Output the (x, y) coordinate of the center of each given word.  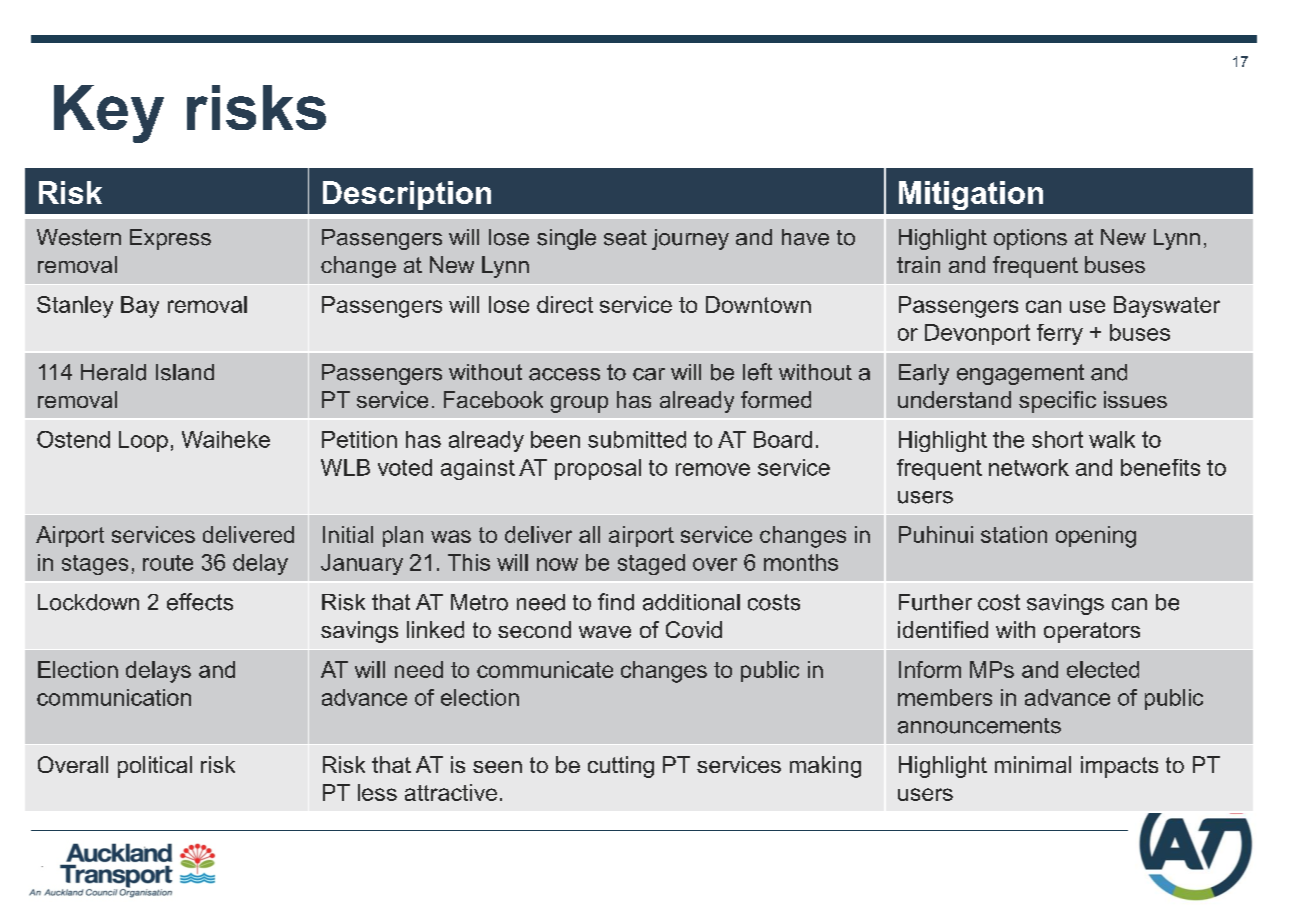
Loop (143, 441)
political (155, 767)
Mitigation (971, 195)
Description (407, 195)
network (1029, 467)
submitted (637, 439)
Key (109, 114)
